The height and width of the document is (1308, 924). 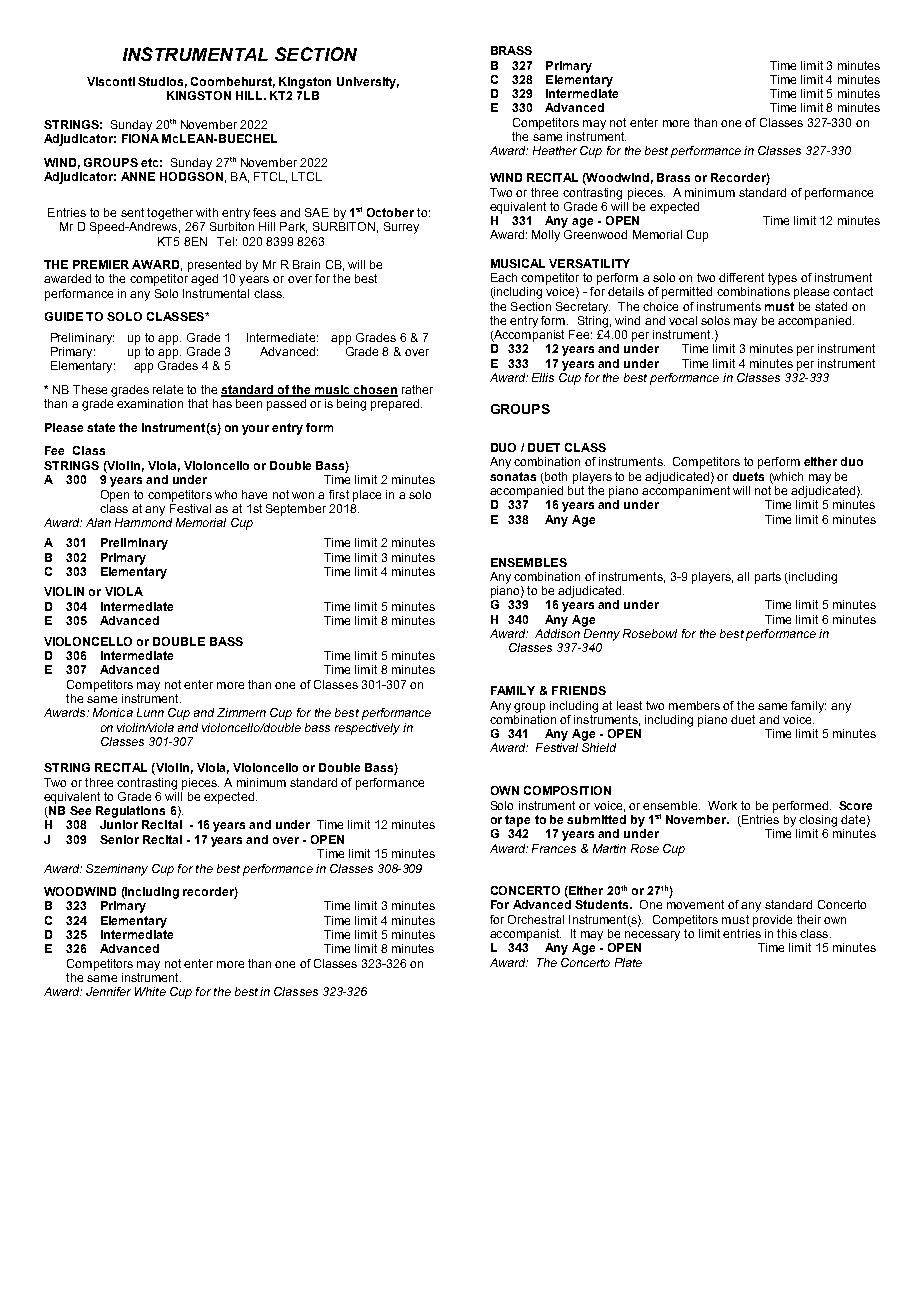 What do you see at coordinates (768, 578) in the document?
I see `parts` at bounding box center [768, 578].
